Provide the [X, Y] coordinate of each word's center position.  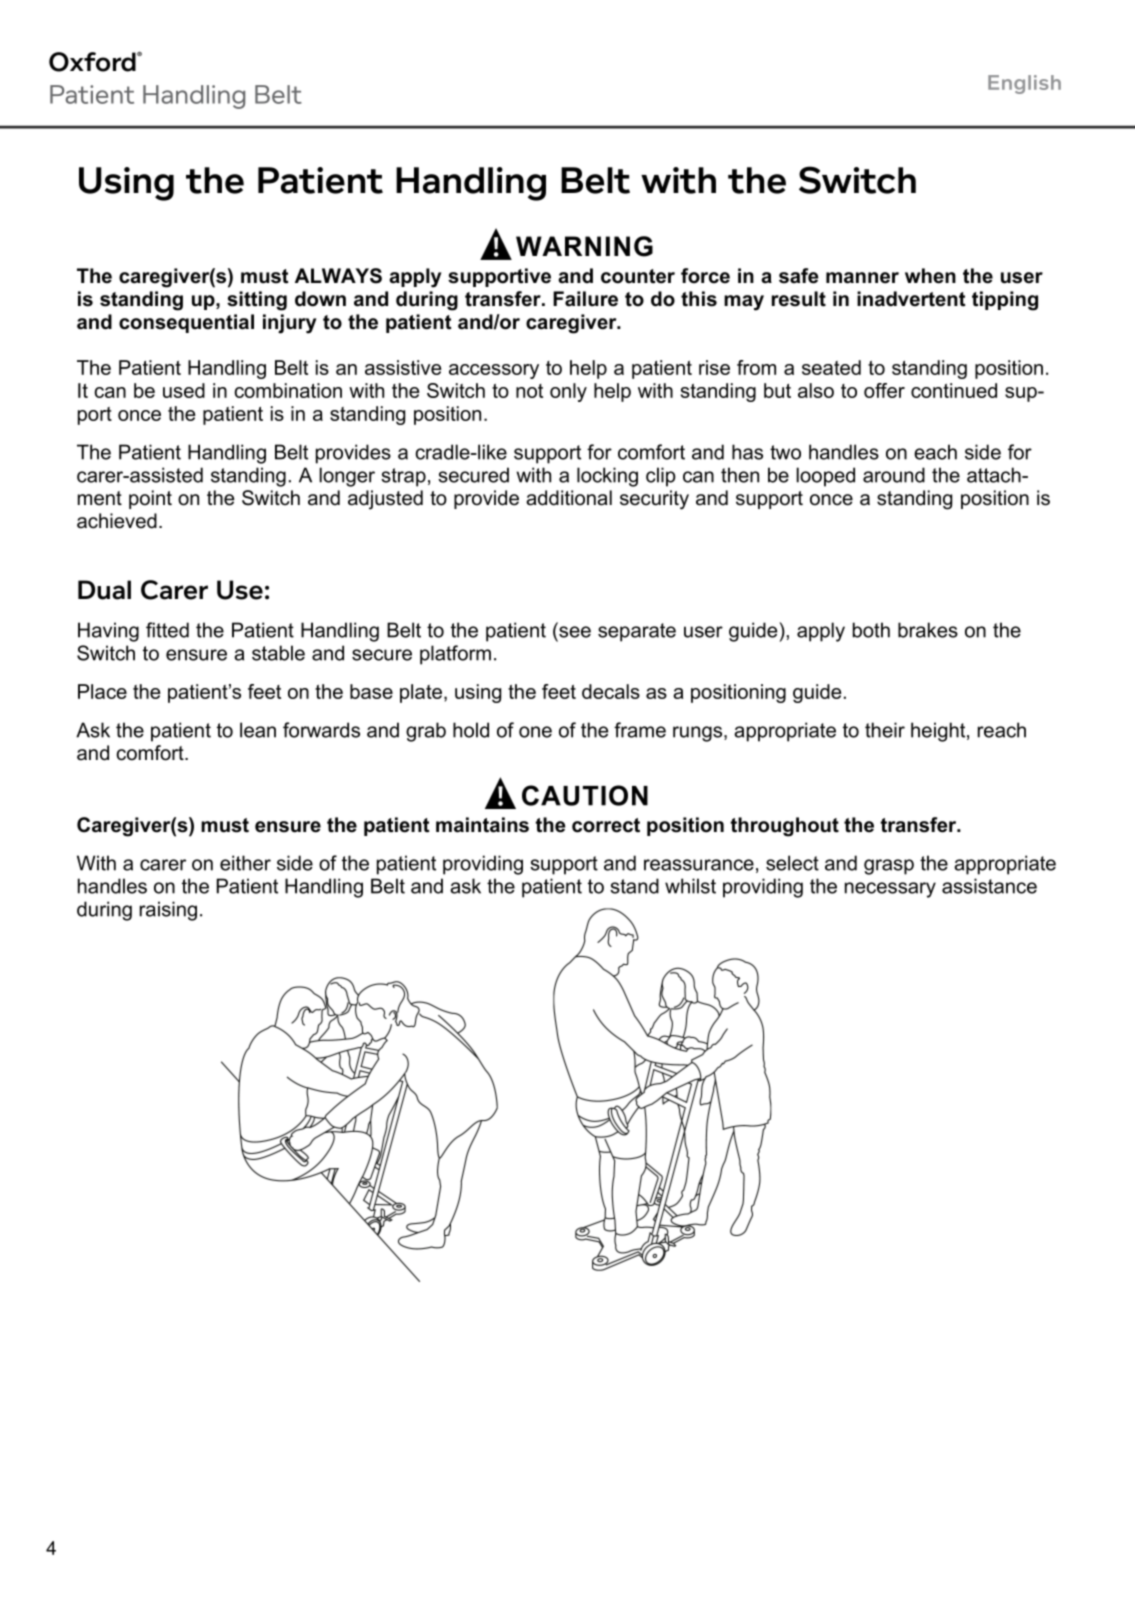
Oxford [93, 62]
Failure [585, 299]
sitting [257, 301]
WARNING [584, 246]
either [245, 863]
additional [569, 498]
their [885, 730]
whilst [690, 886]
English [1024, 84]
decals [611, 691]
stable [278, 653]
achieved [117, 521]
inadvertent [911, 299]
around [894, 475]
